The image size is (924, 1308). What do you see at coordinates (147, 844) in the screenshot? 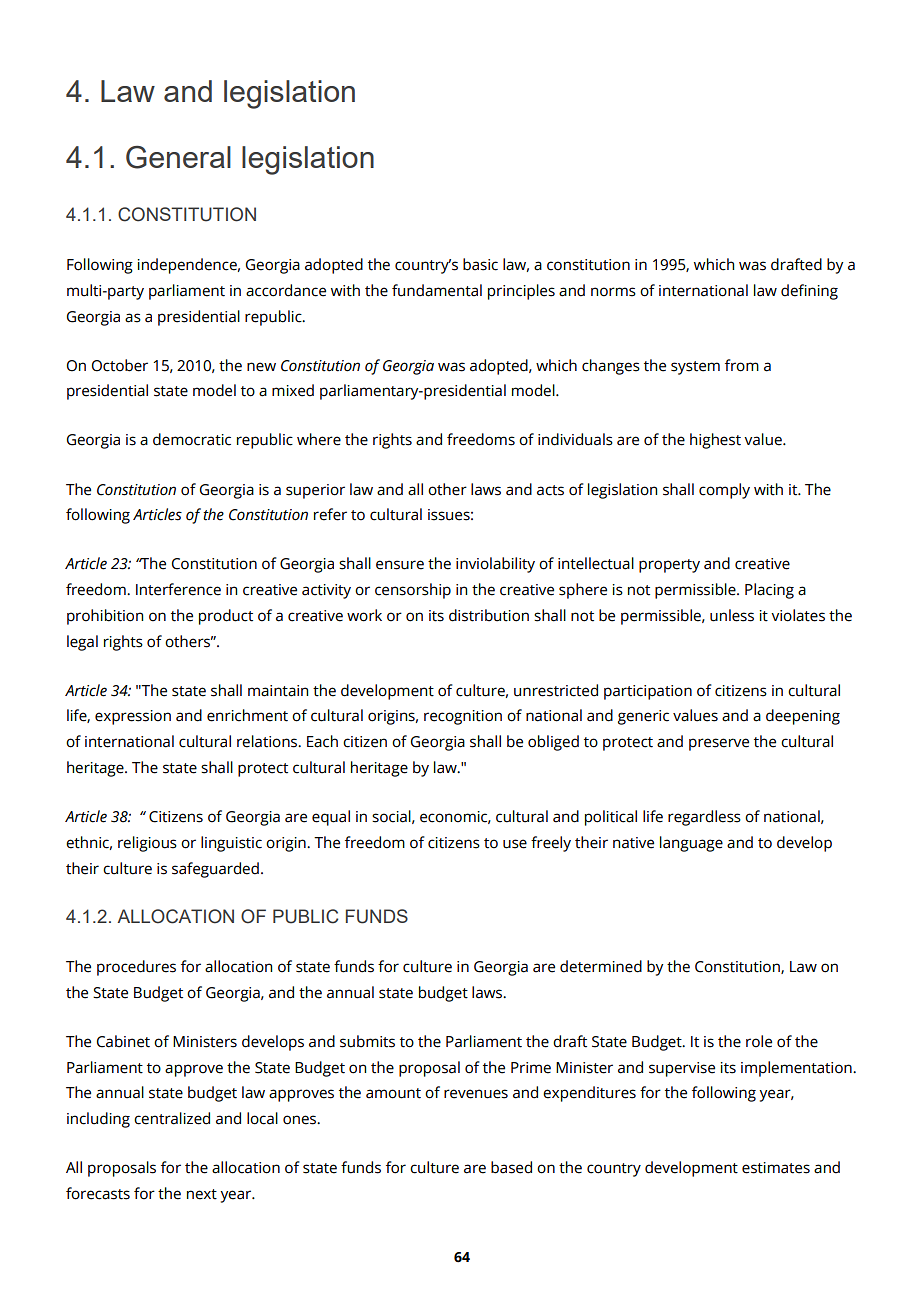
I see `religious` at bounding box center [147, 844].
